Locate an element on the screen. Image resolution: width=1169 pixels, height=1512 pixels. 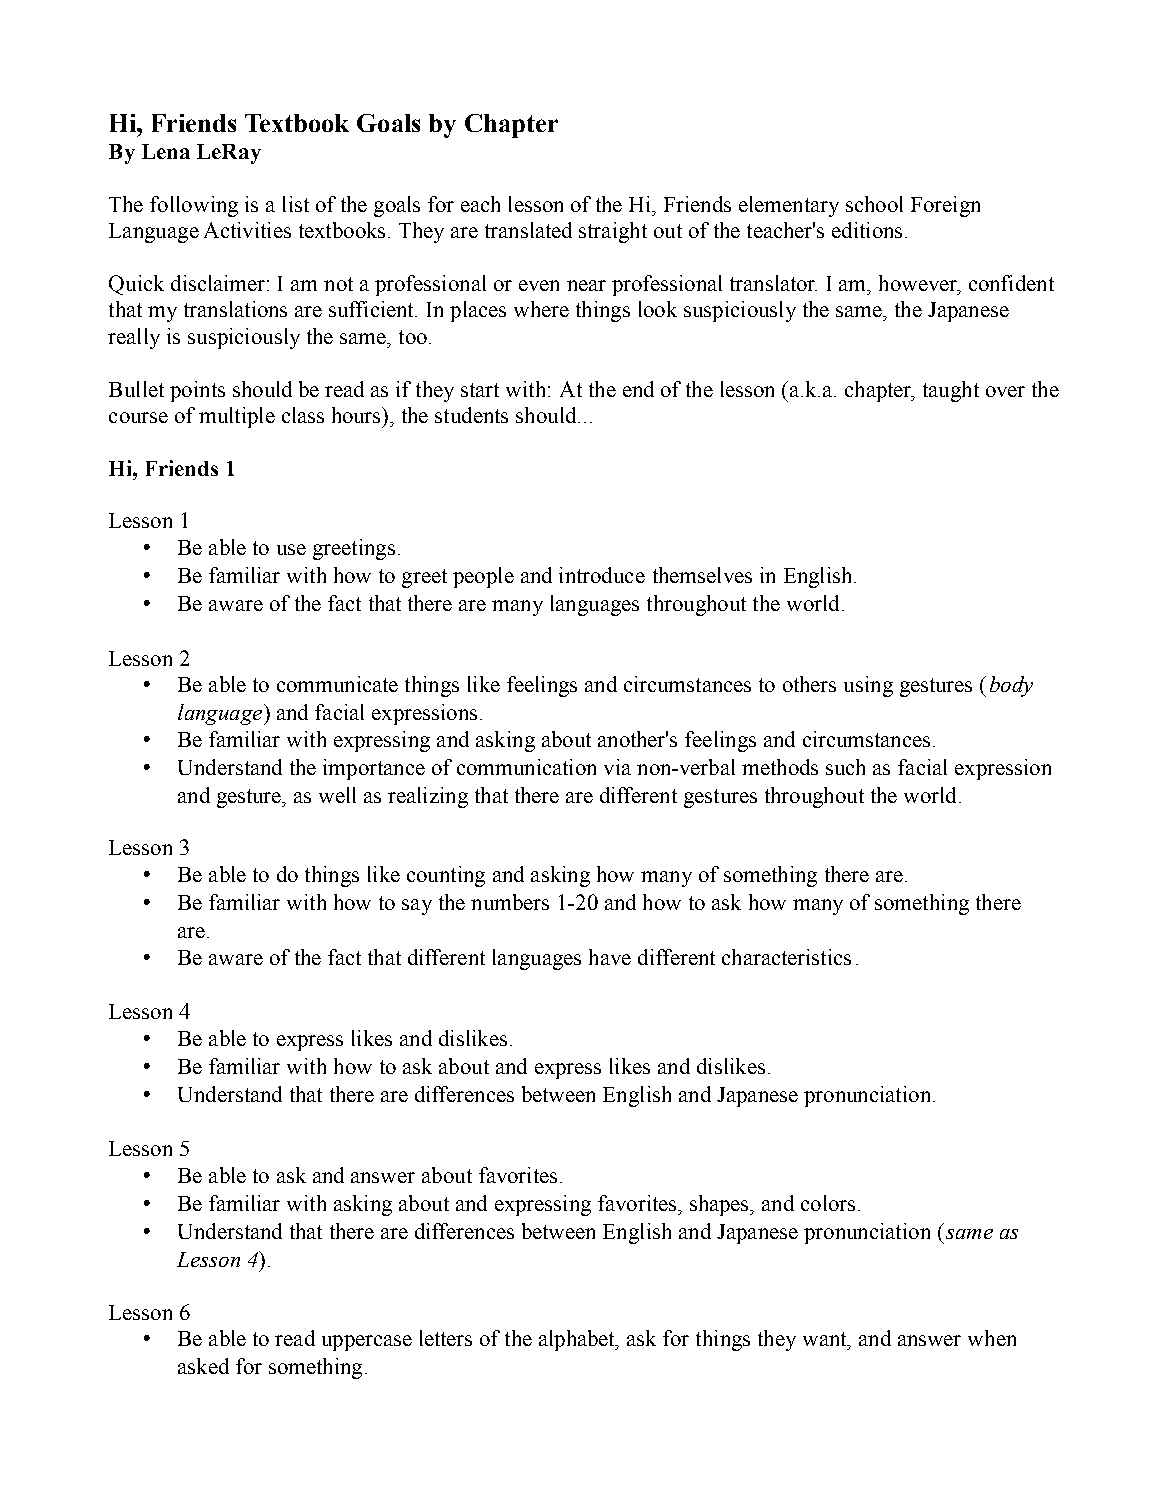
characteristics is located at coordinates (786, 957).
